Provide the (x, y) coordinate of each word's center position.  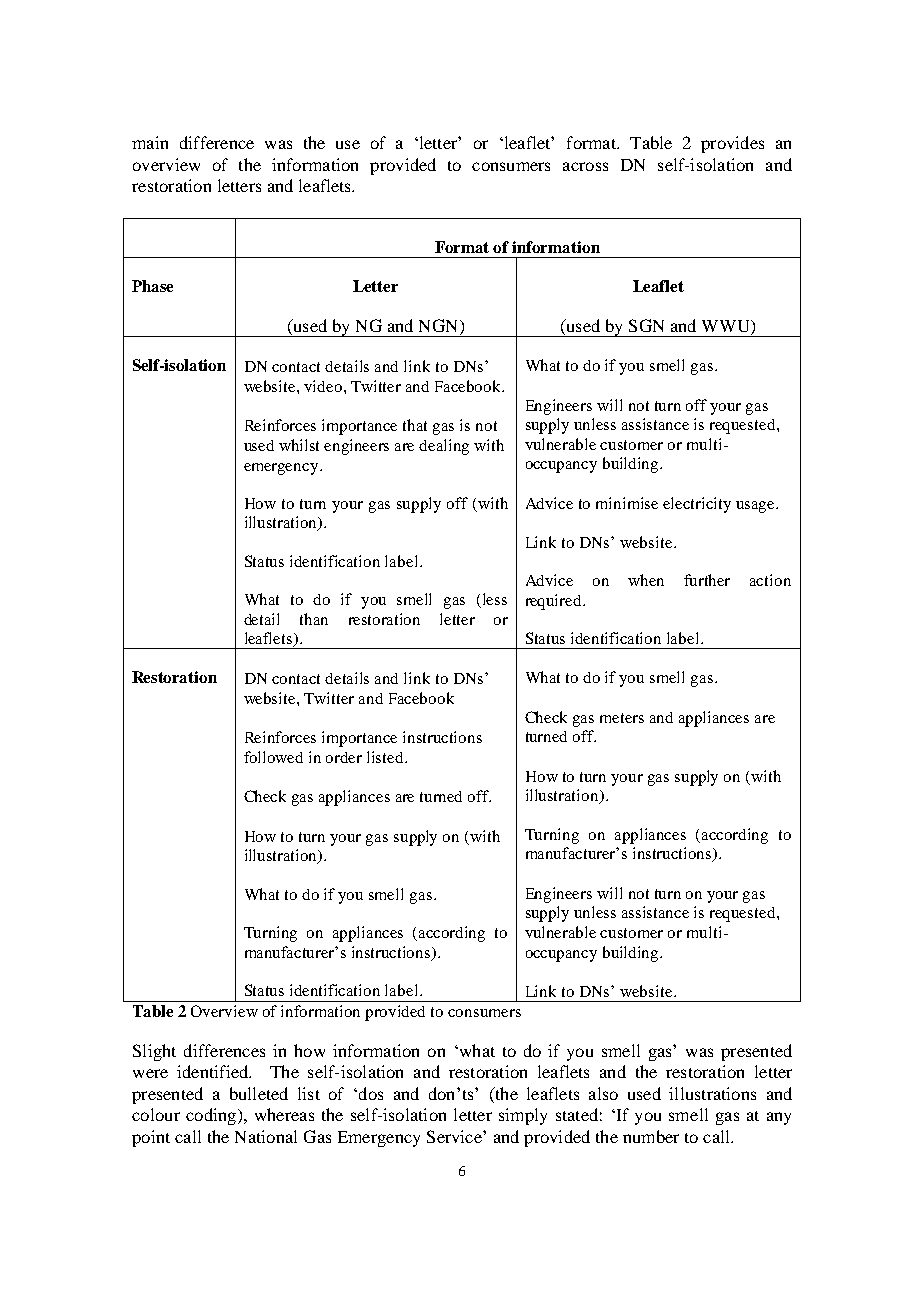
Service (455, 1136)
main (150, 142)
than (314, 619)
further (707, 580)
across (585, 166)
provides (732, 144)
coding (212, 1116)
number (651, 1136)
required (555, 602)
